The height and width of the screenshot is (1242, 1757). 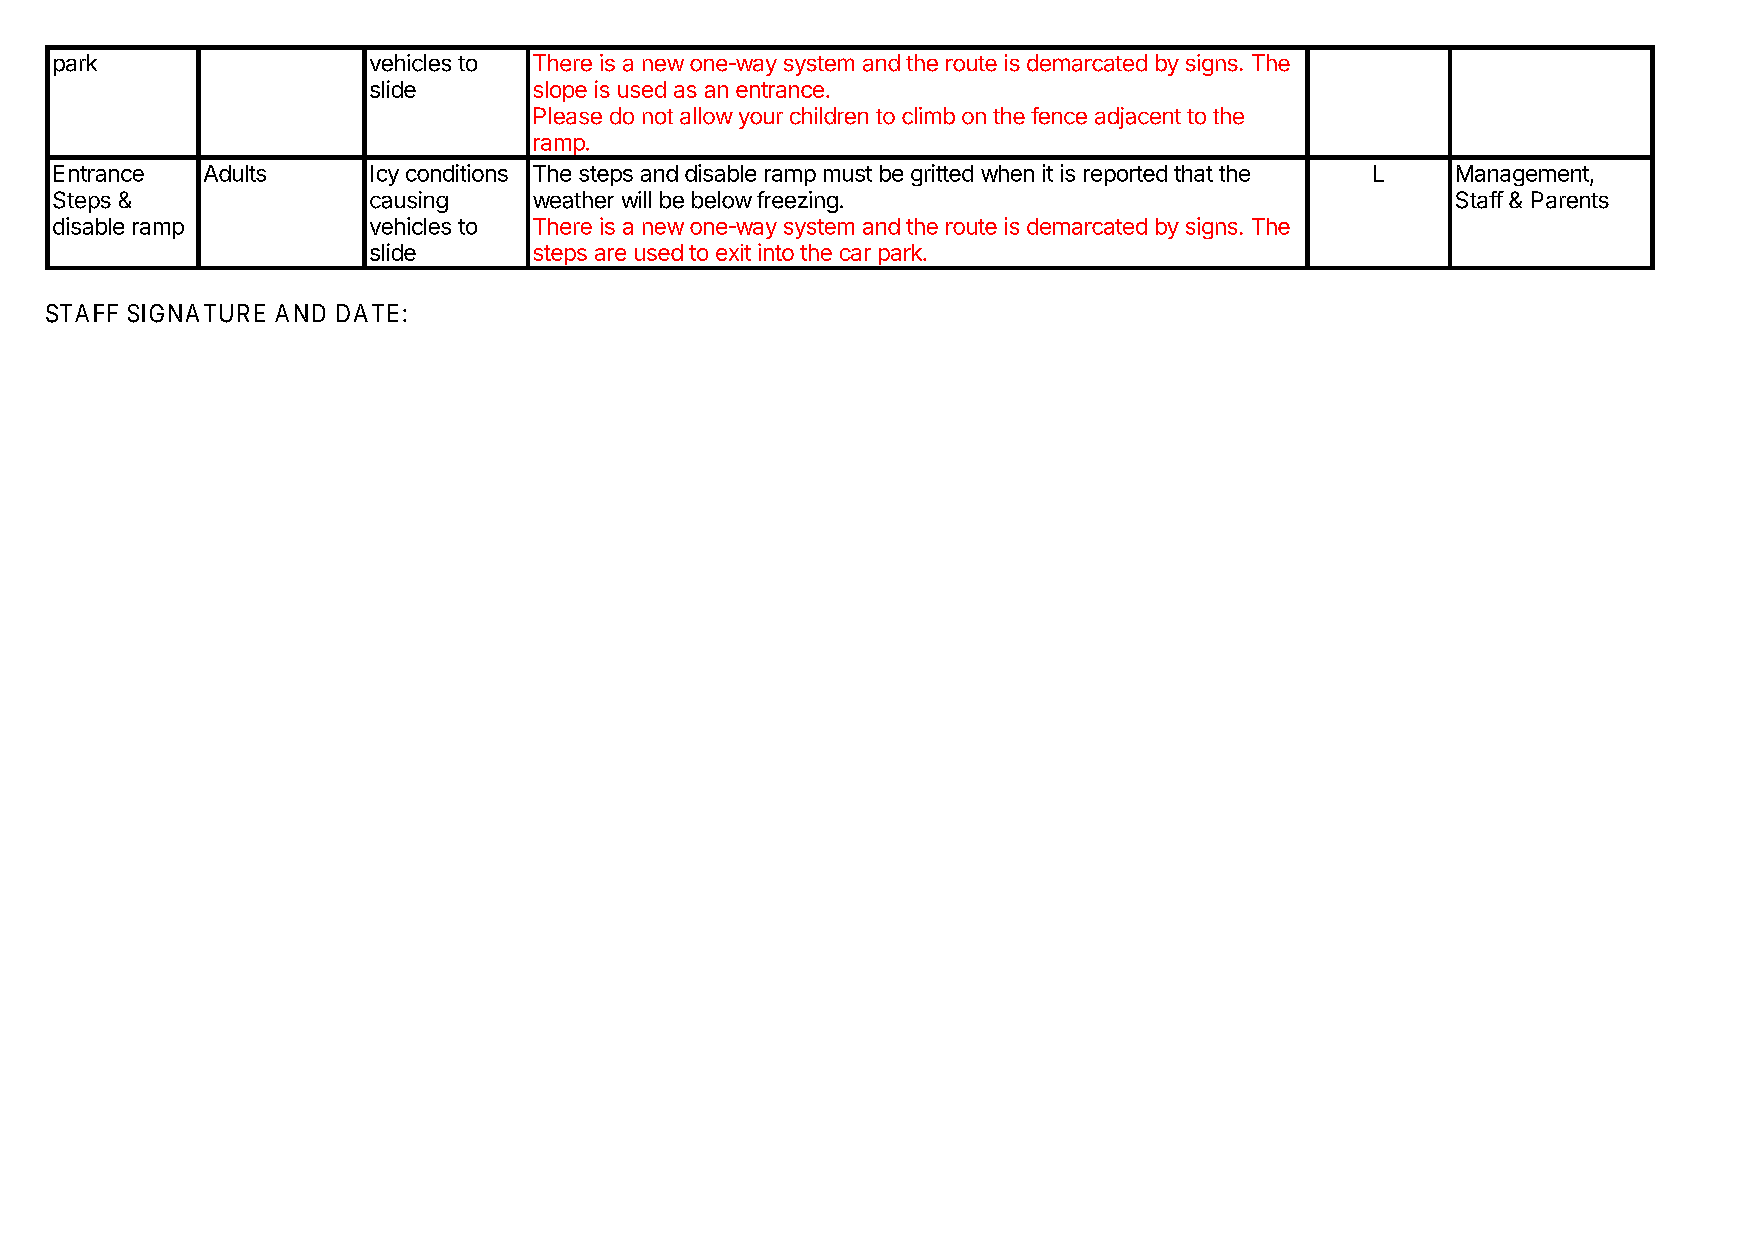 What do you see at coordinates (855, 254) in the screenshot?
I see `car` at bounding box center [855, 254].
